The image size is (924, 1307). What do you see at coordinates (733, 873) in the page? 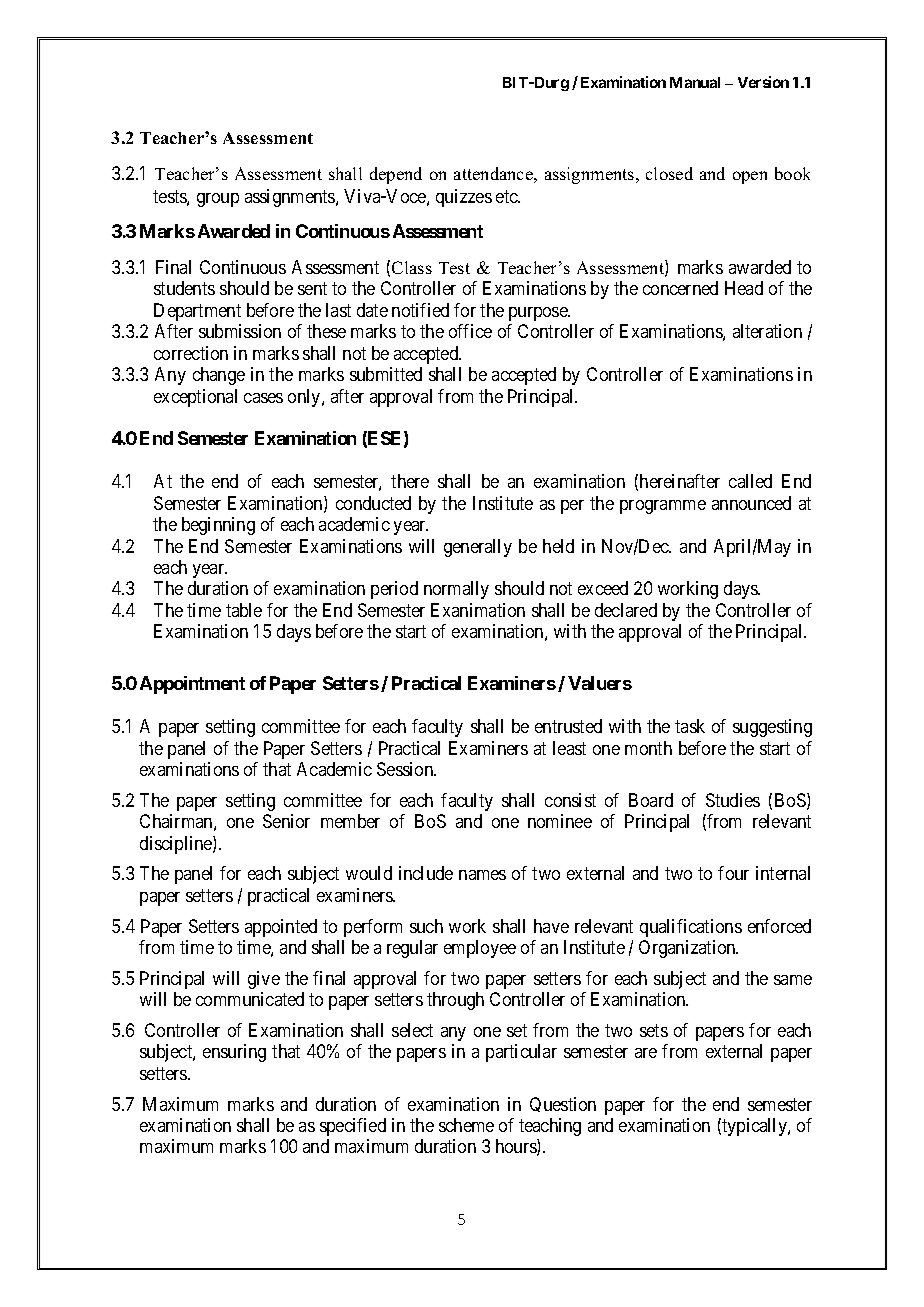
I see `four` at bounding box center [733, 873].
